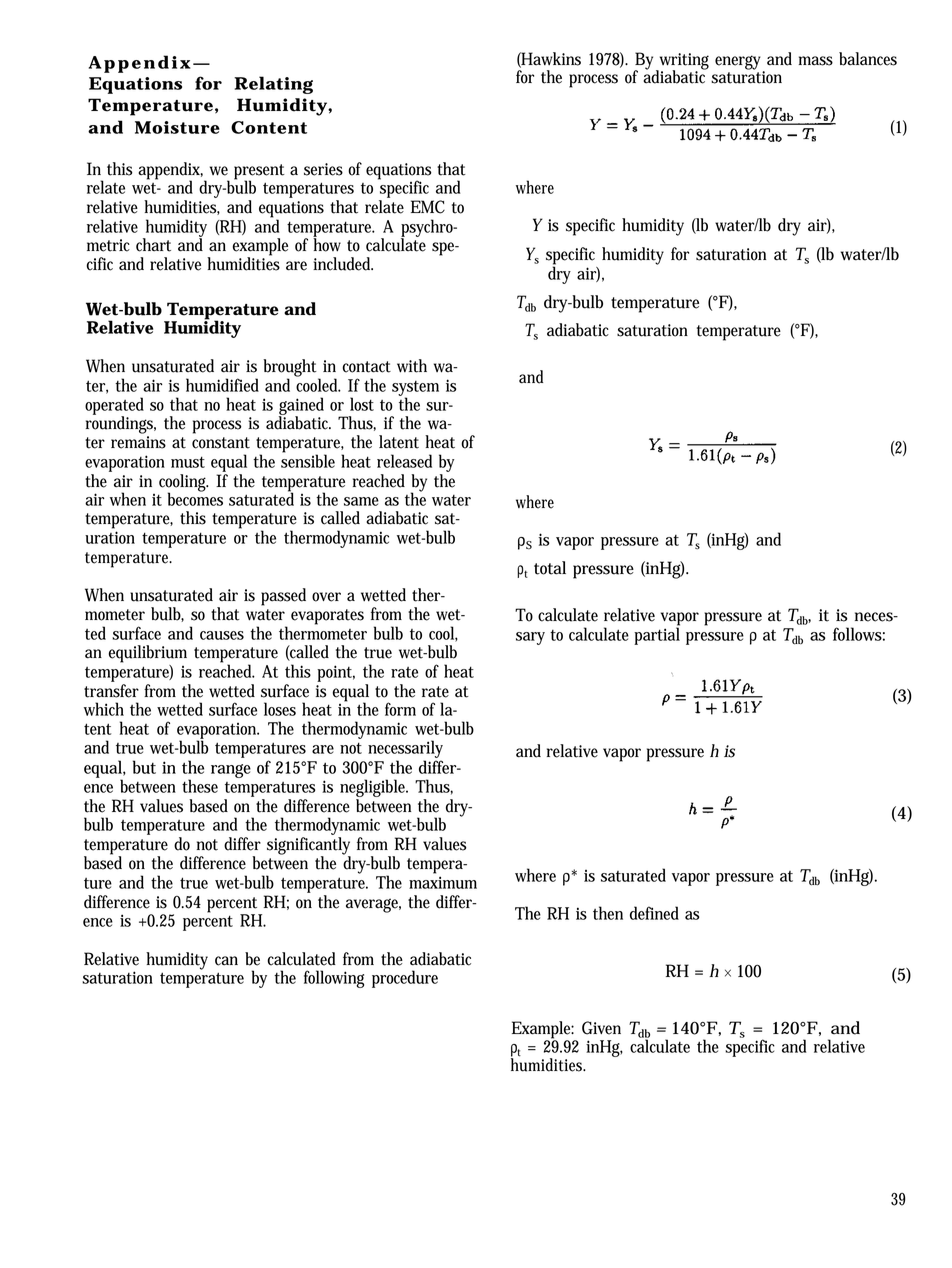 Image resolution: width=952 pixels, height=1268 pixels. What do you see at coordinates (273, 85) in the page?
I see `Relating` at bounding box center [273, 85].
